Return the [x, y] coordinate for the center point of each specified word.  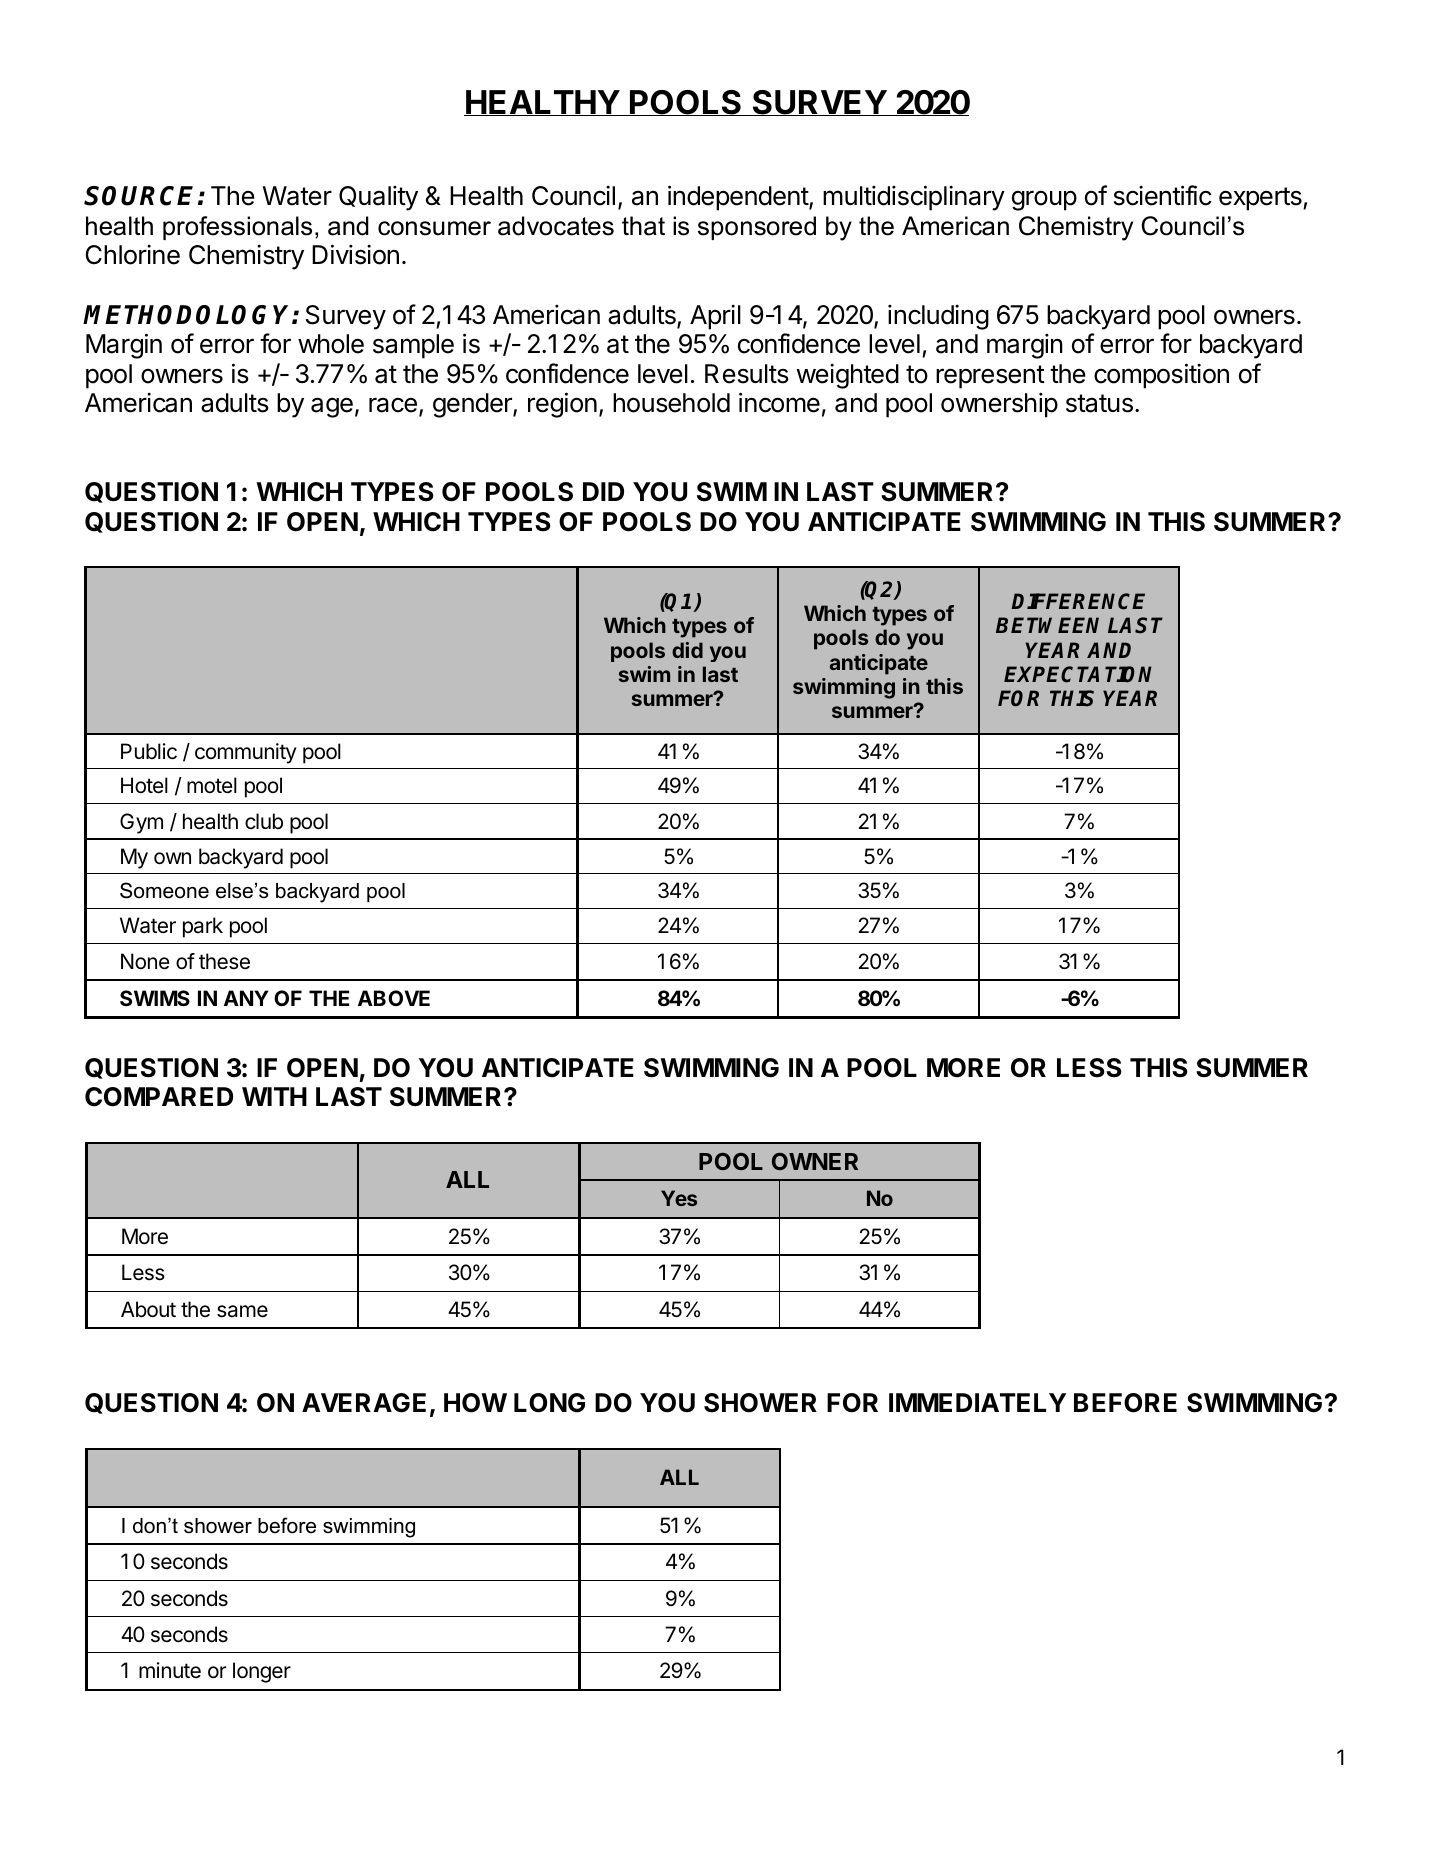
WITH [274, 1096]
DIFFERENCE [1078, 601]
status [1099, 403]
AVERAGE [364, 1403]
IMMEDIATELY [977, 1402]
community [246, 753]
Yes [679, 1198]
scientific [1163, 195]
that [643, 226]
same [242, 1311]
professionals [237, 228]
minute [170, 1670]
